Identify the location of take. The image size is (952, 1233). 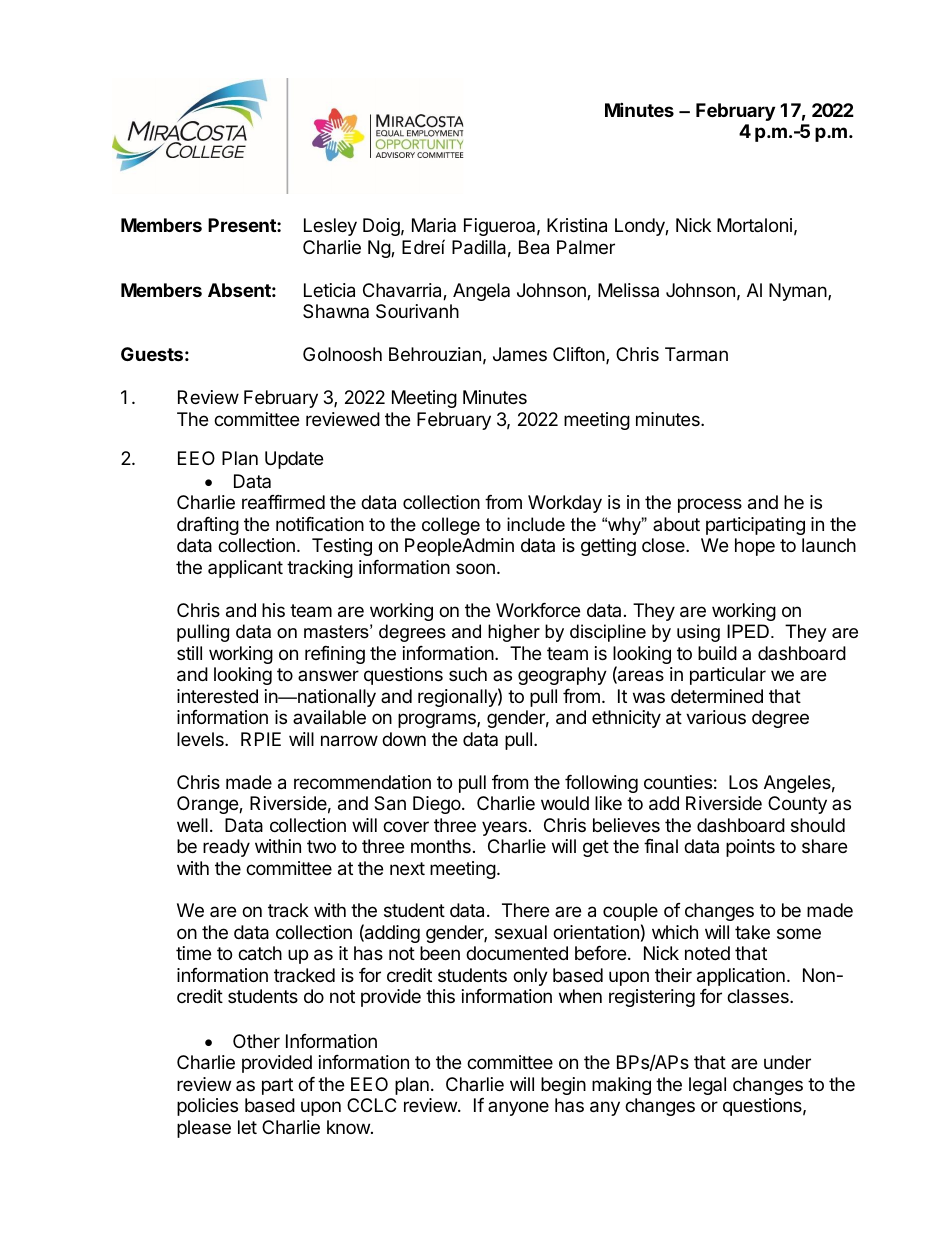
(752, 932).
